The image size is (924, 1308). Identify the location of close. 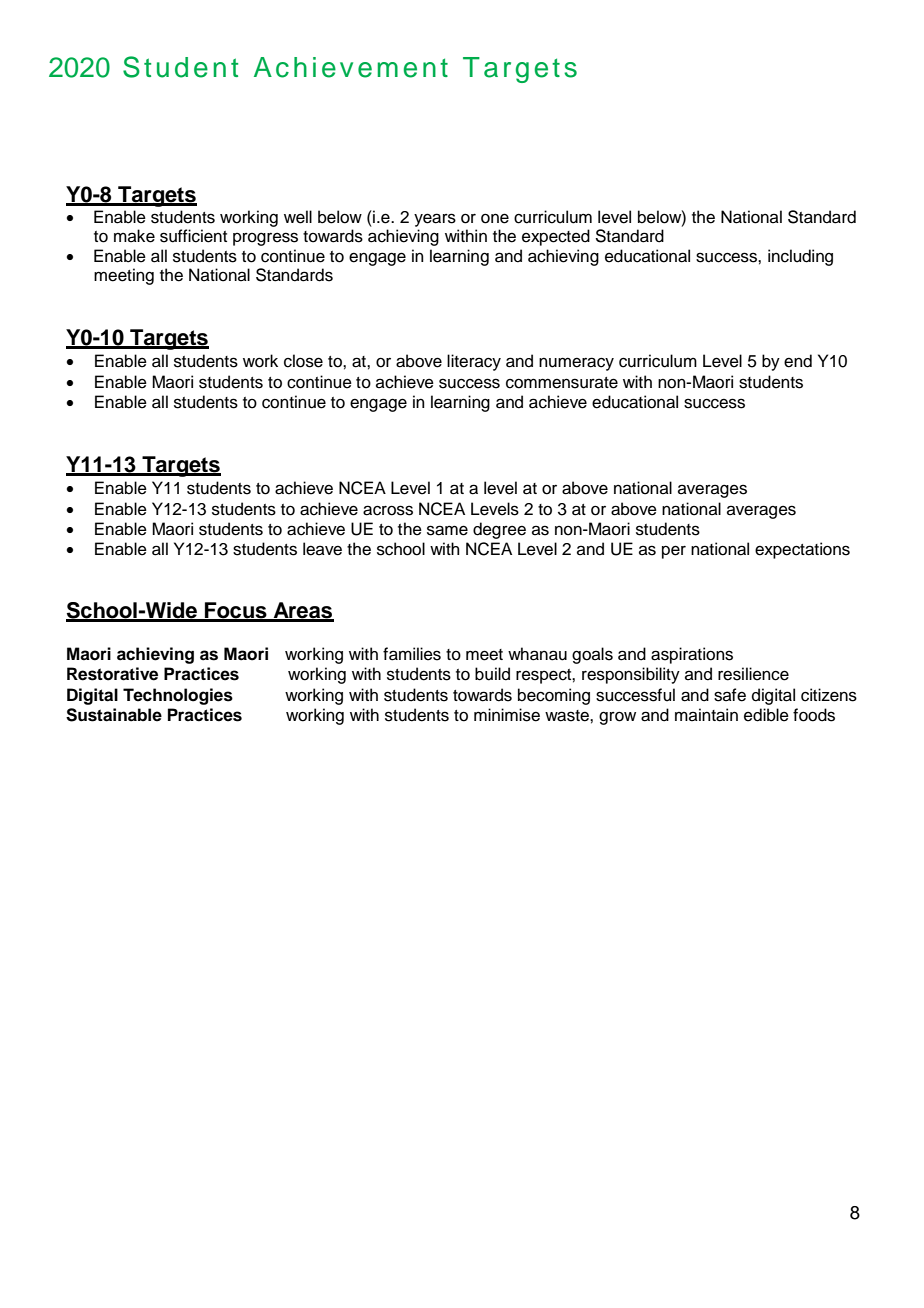
(303, 361).
